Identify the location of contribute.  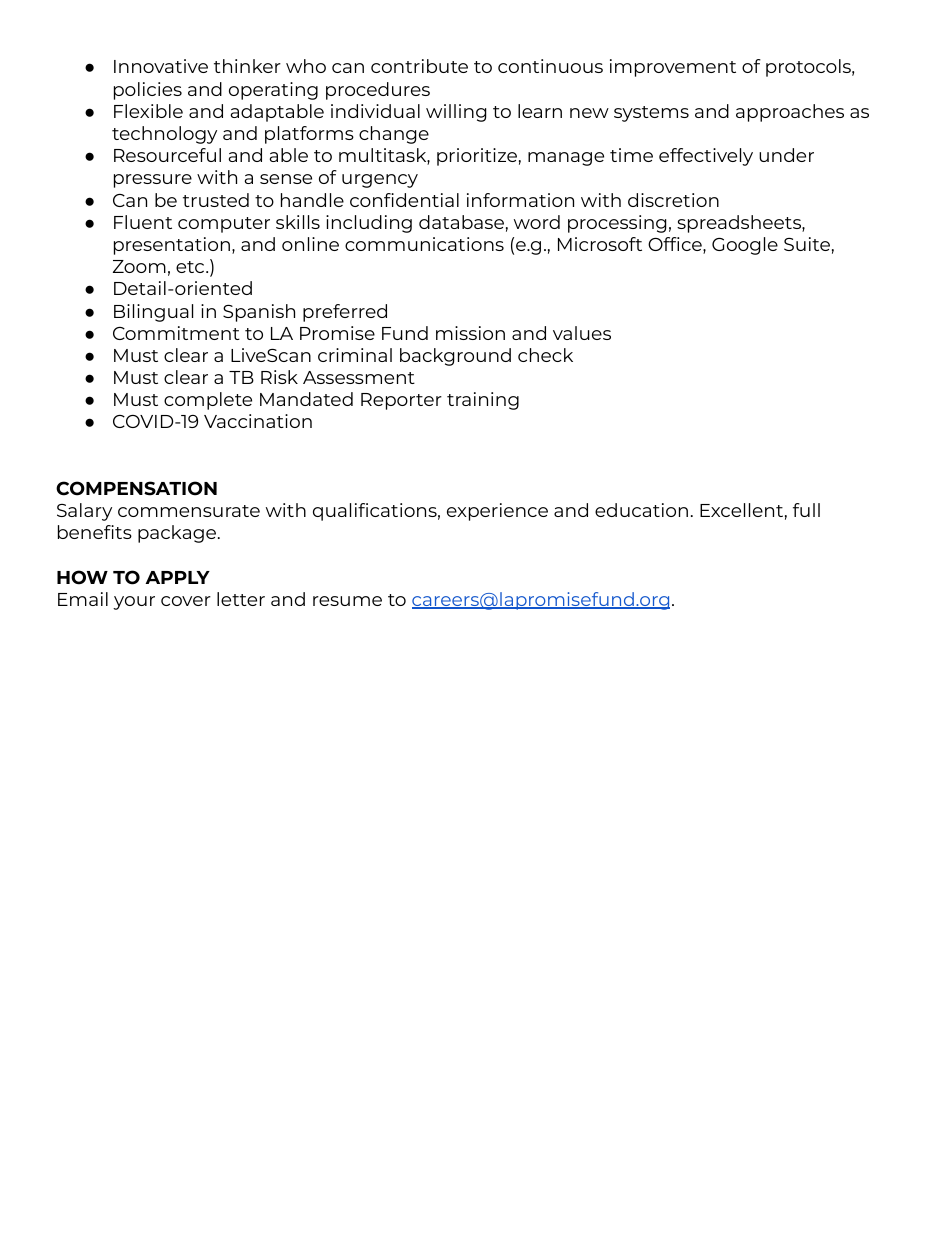
(419, 66).
